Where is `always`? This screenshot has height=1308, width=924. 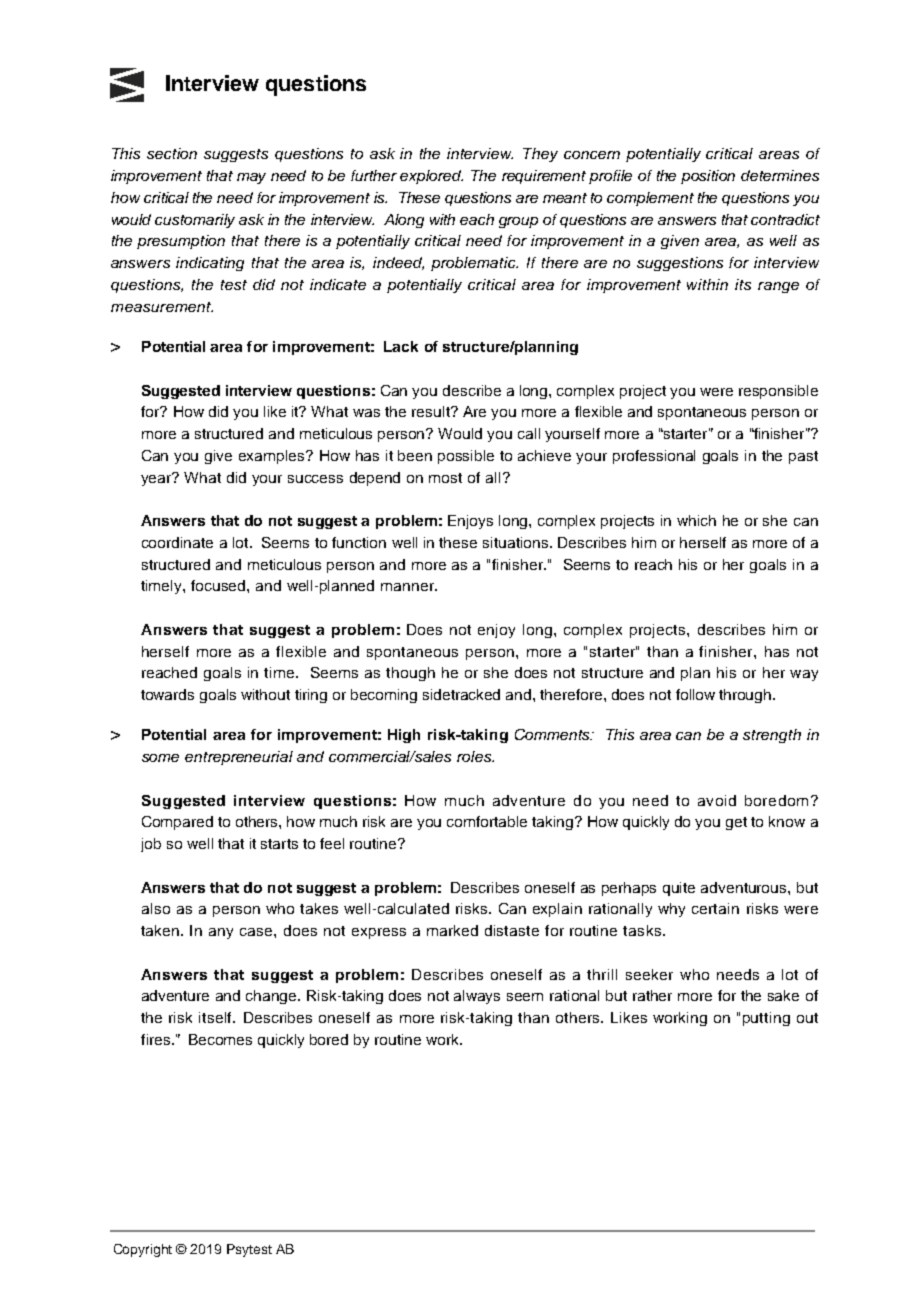 always is located at coordinates (477, 997).
